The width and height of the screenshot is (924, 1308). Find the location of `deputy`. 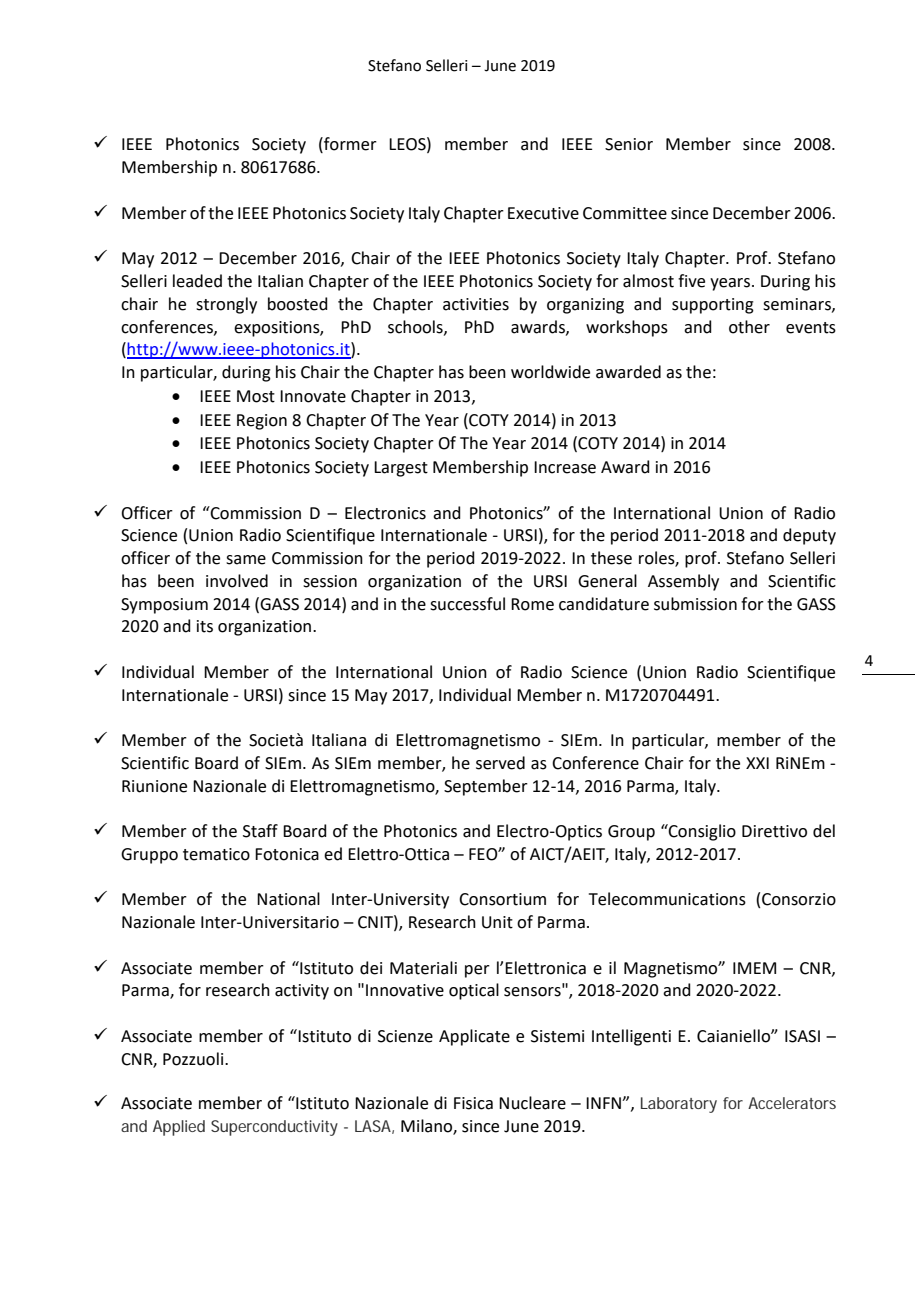

deputy is located at coordinates (809, 536).
